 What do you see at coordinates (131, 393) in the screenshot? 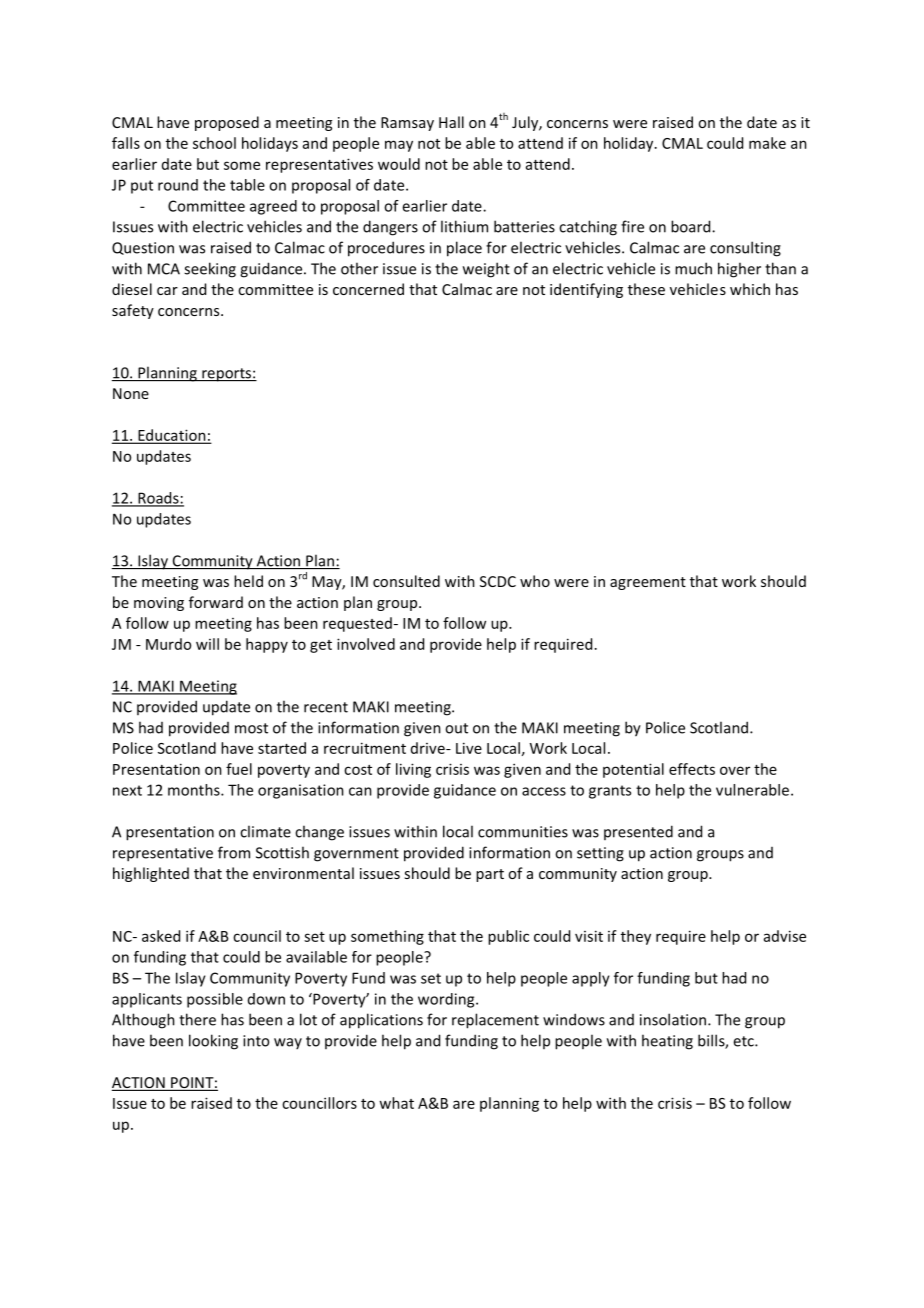
I see `None` at bounding box center [131, 393].
